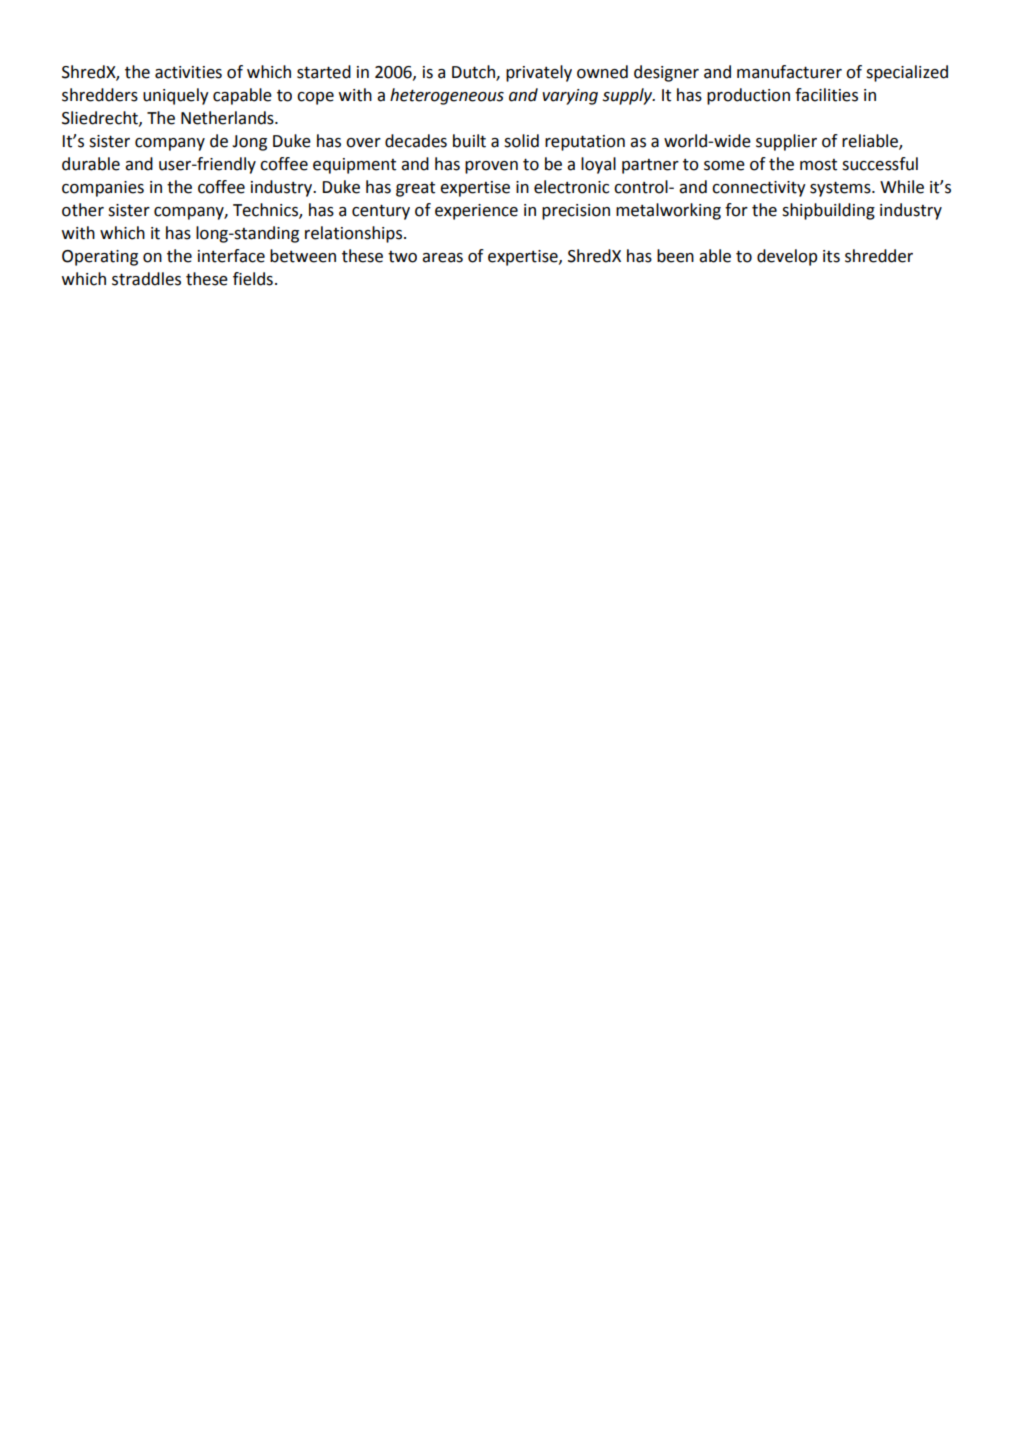 This image has height=1441, width=1019. What do you see at coordinates (188, 72) in the image?
I see `activities` at bounding box center [188, 72].
